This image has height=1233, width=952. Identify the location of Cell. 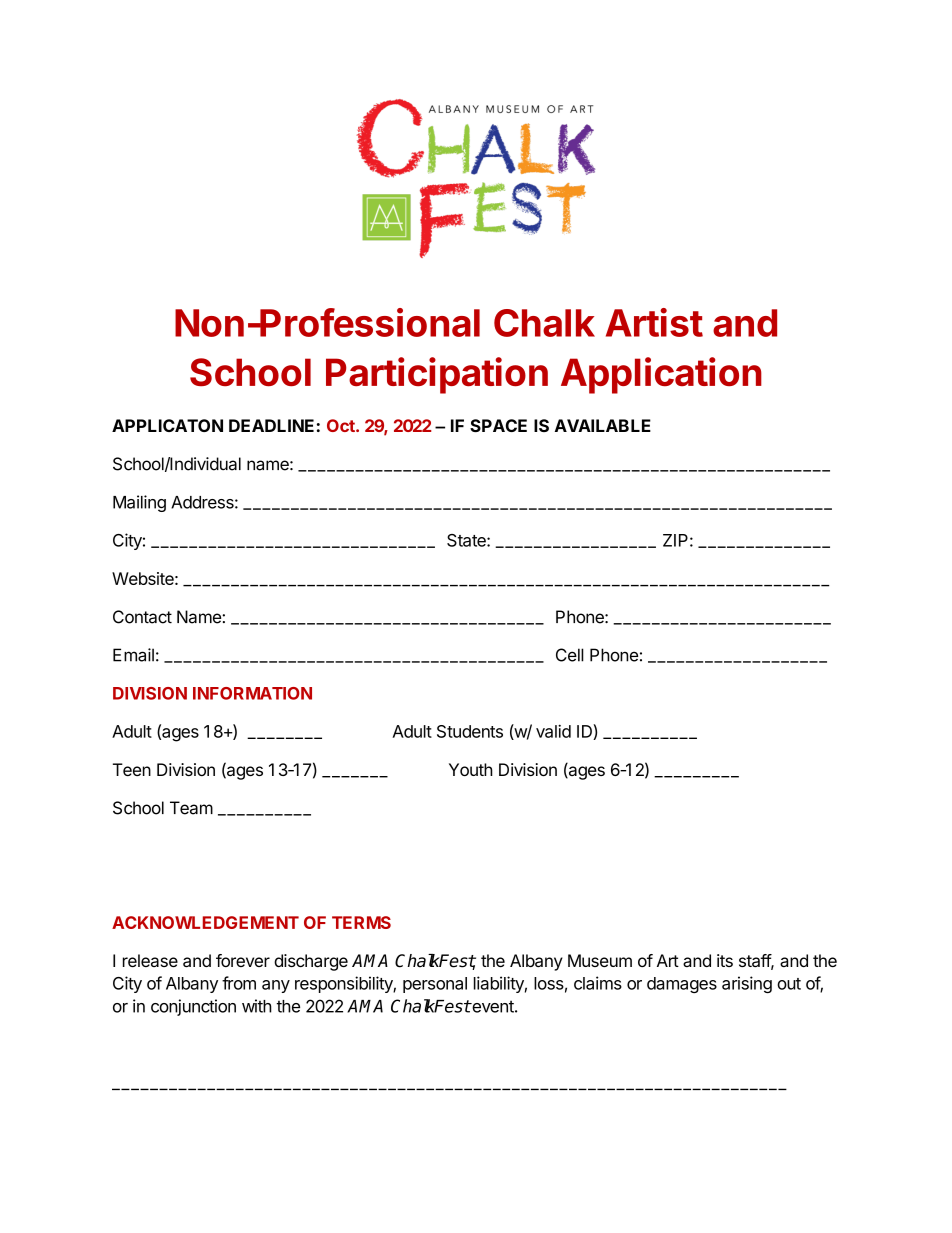
(570, 655).
